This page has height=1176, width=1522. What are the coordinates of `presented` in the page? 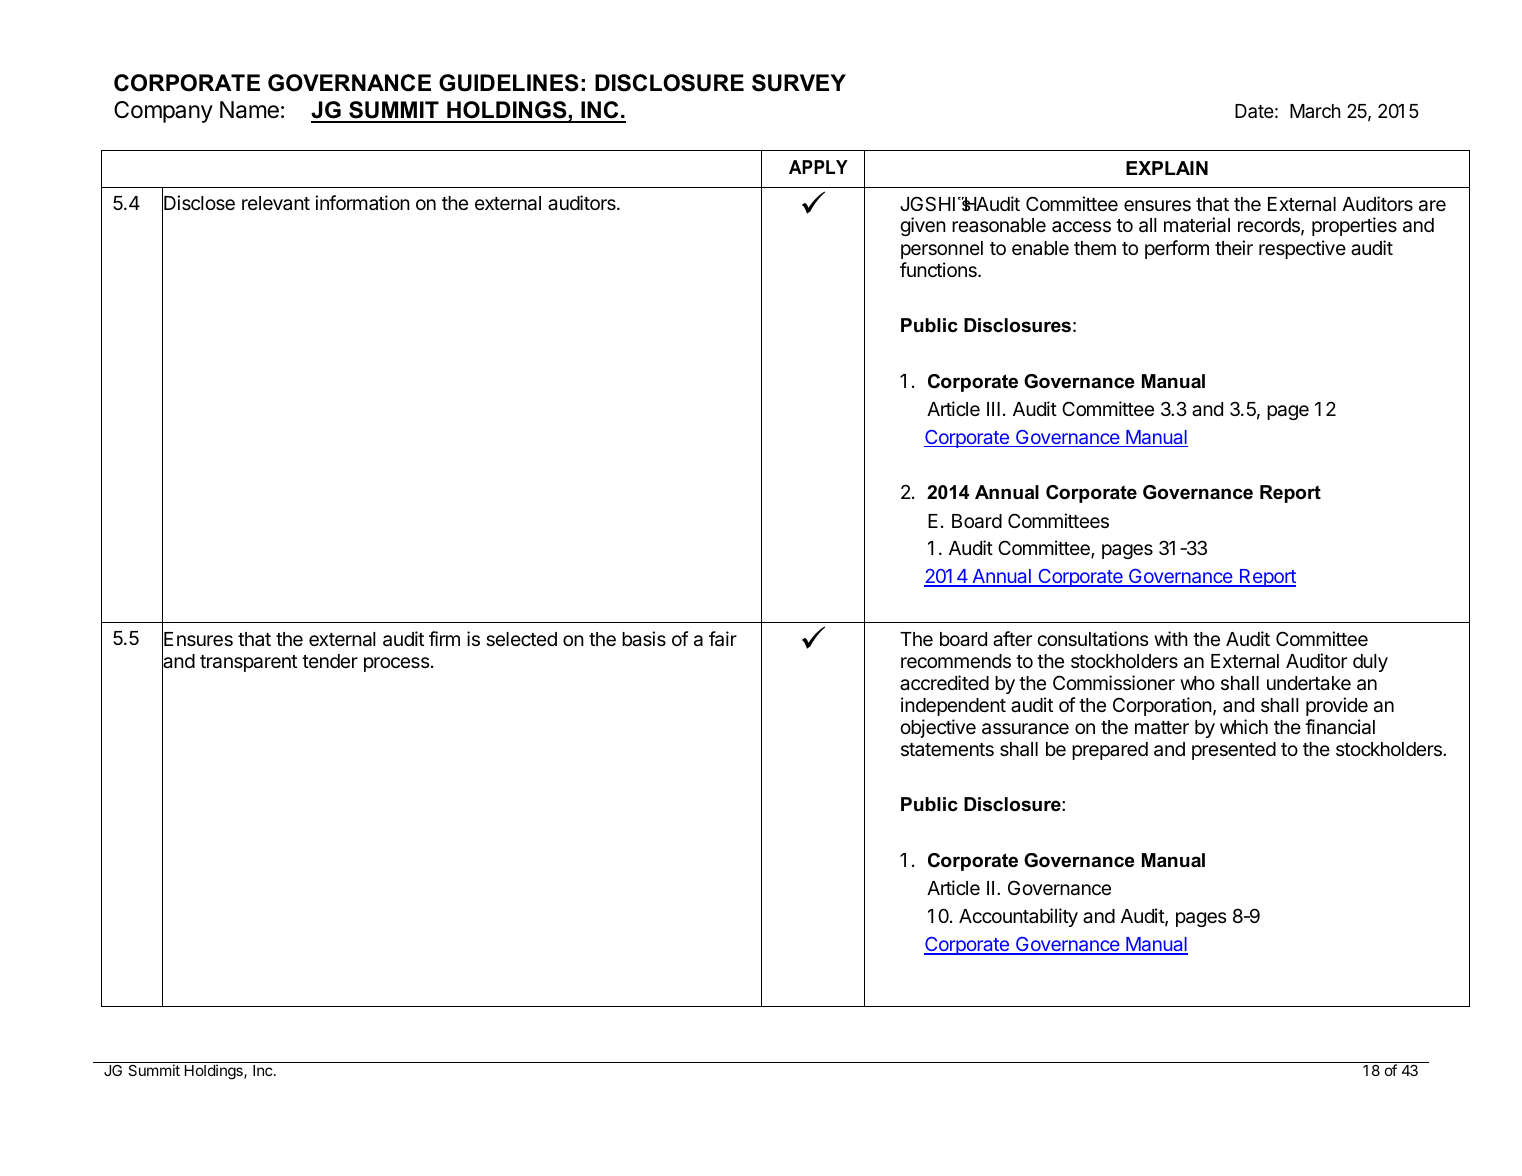 It's located at (1234, 751).
